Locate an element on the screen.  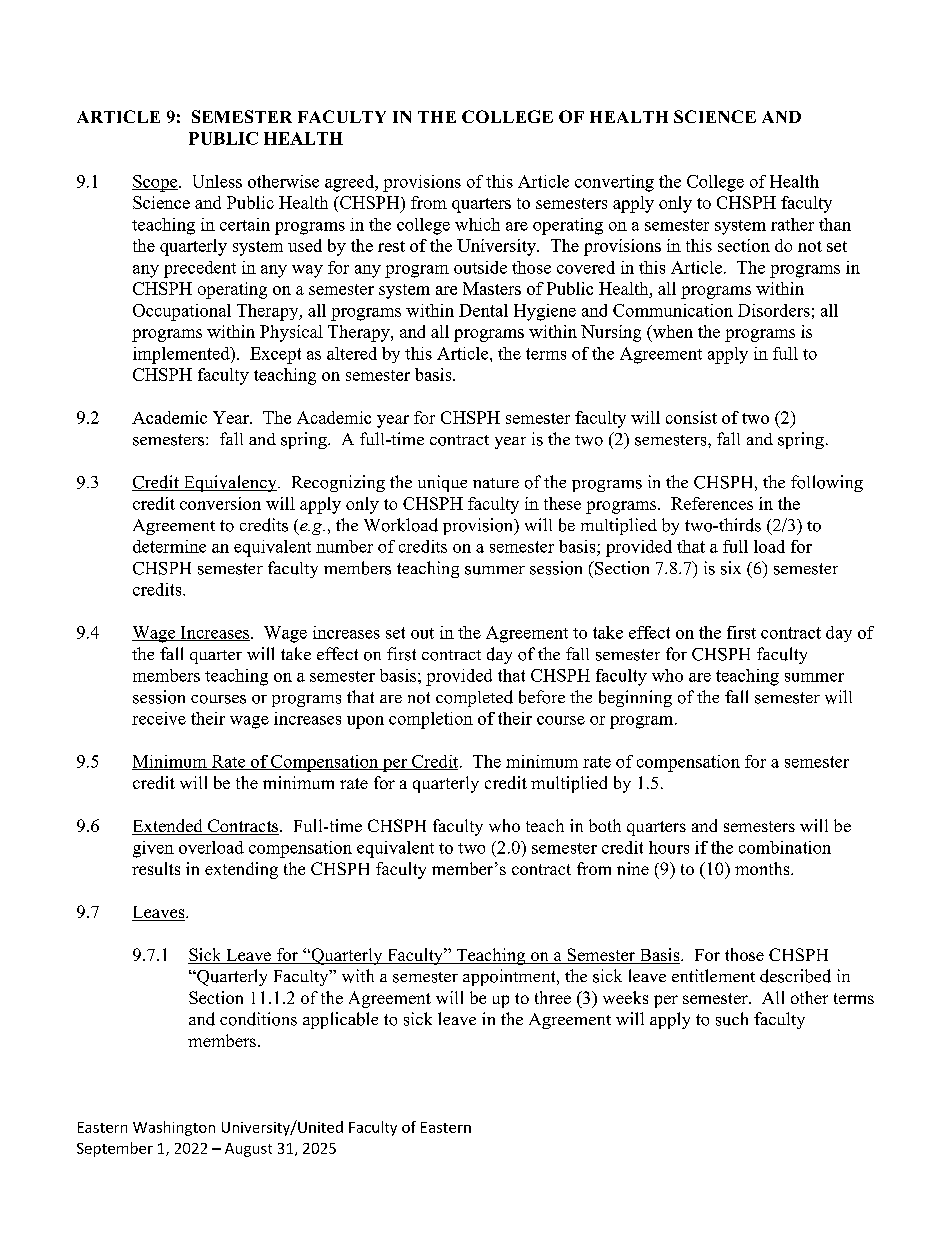
References is located at coordinates (712, 503).
